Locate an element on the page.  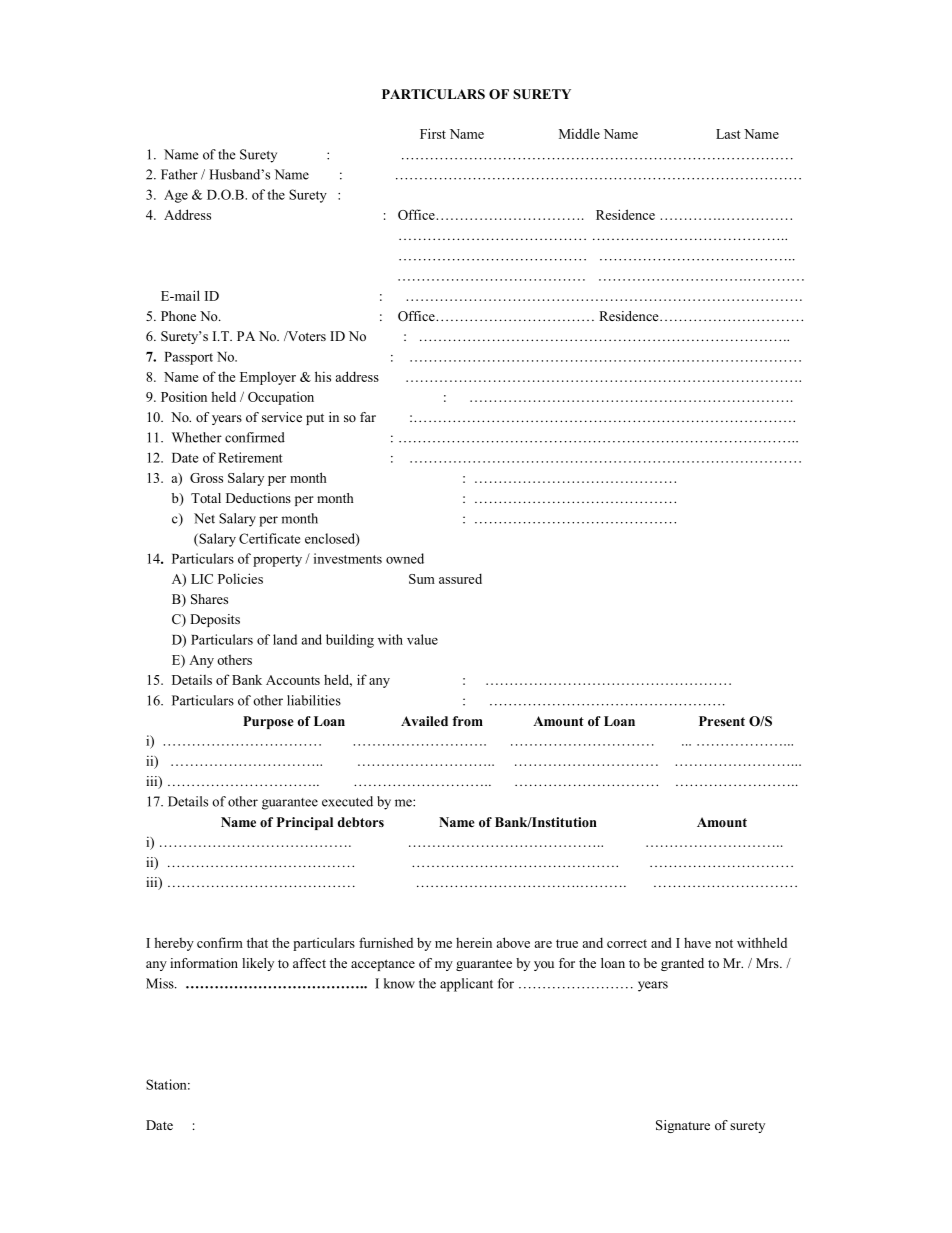
Principal is located at coordinates (305, 823).
